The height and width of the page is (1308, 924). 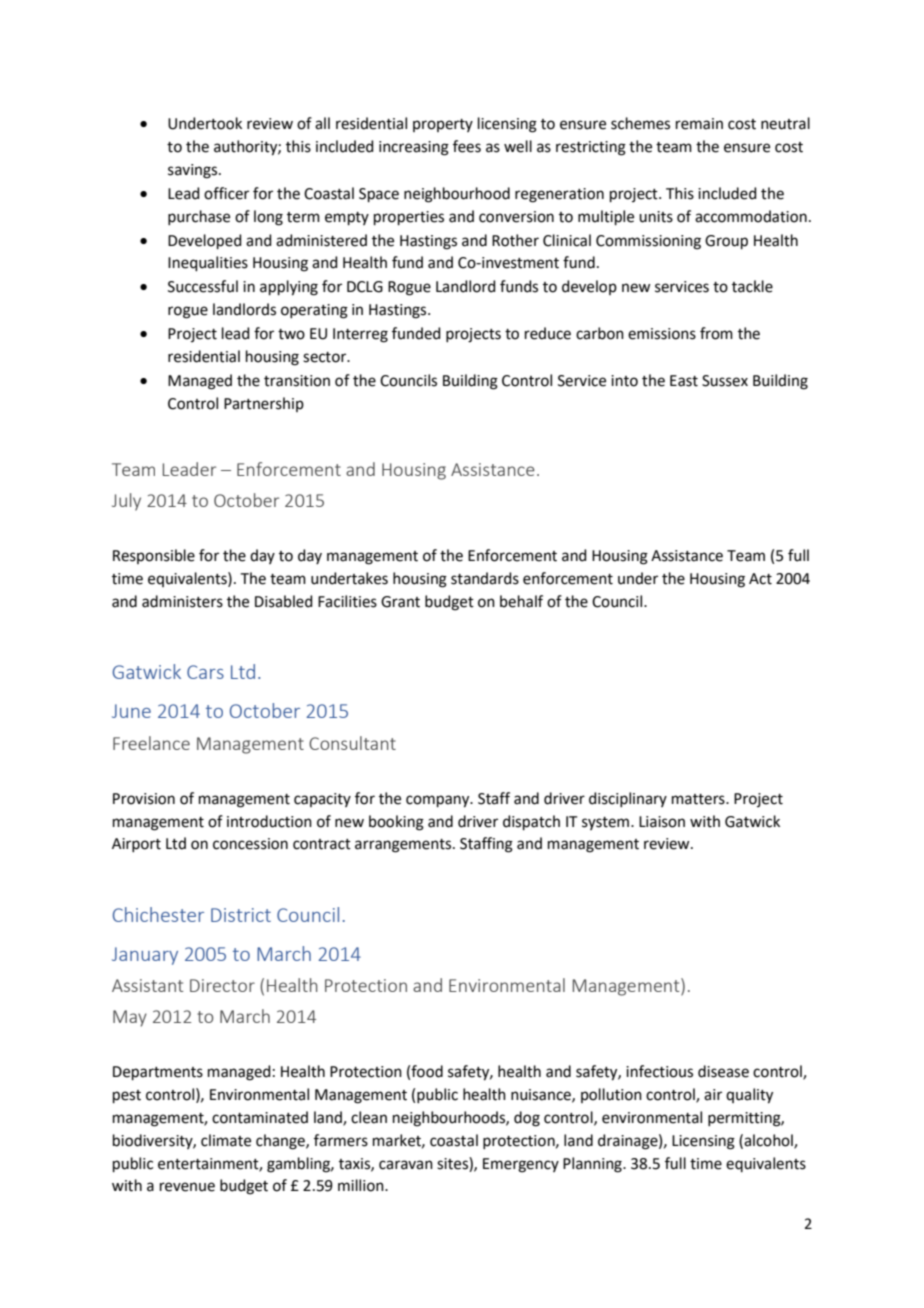 I want to click on savings, so click(x=194, y=171).
